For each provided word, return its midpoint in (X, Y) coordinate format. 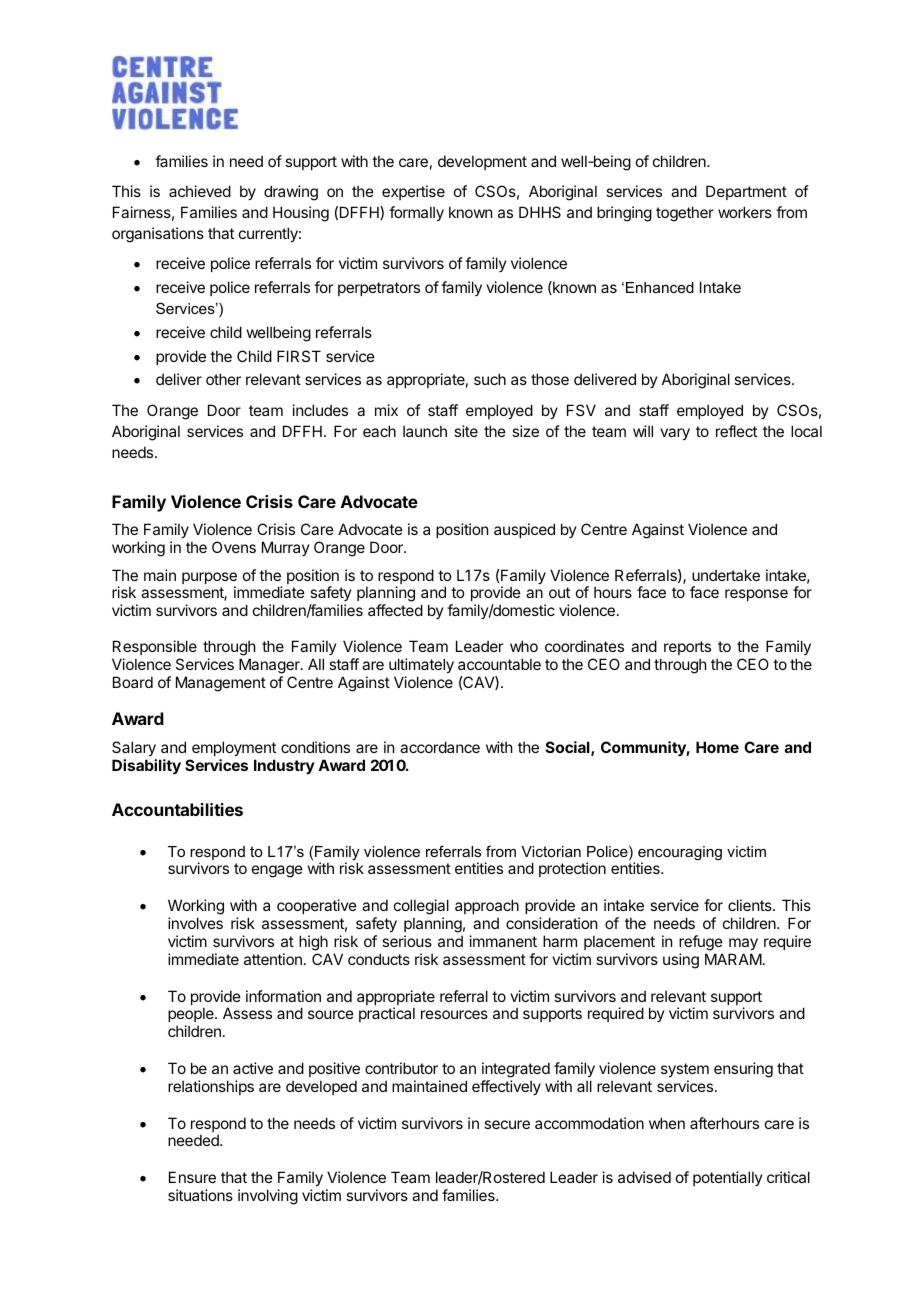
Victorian (551, 851)
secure (507, 1124)
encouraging (680, 854)
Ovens (234, 547)
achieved (200, 191)
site (466, 431)
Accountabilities (177, 809)
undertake (726, 575)
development (482, 162)
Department (746, 192)
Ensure (192, 1177)
